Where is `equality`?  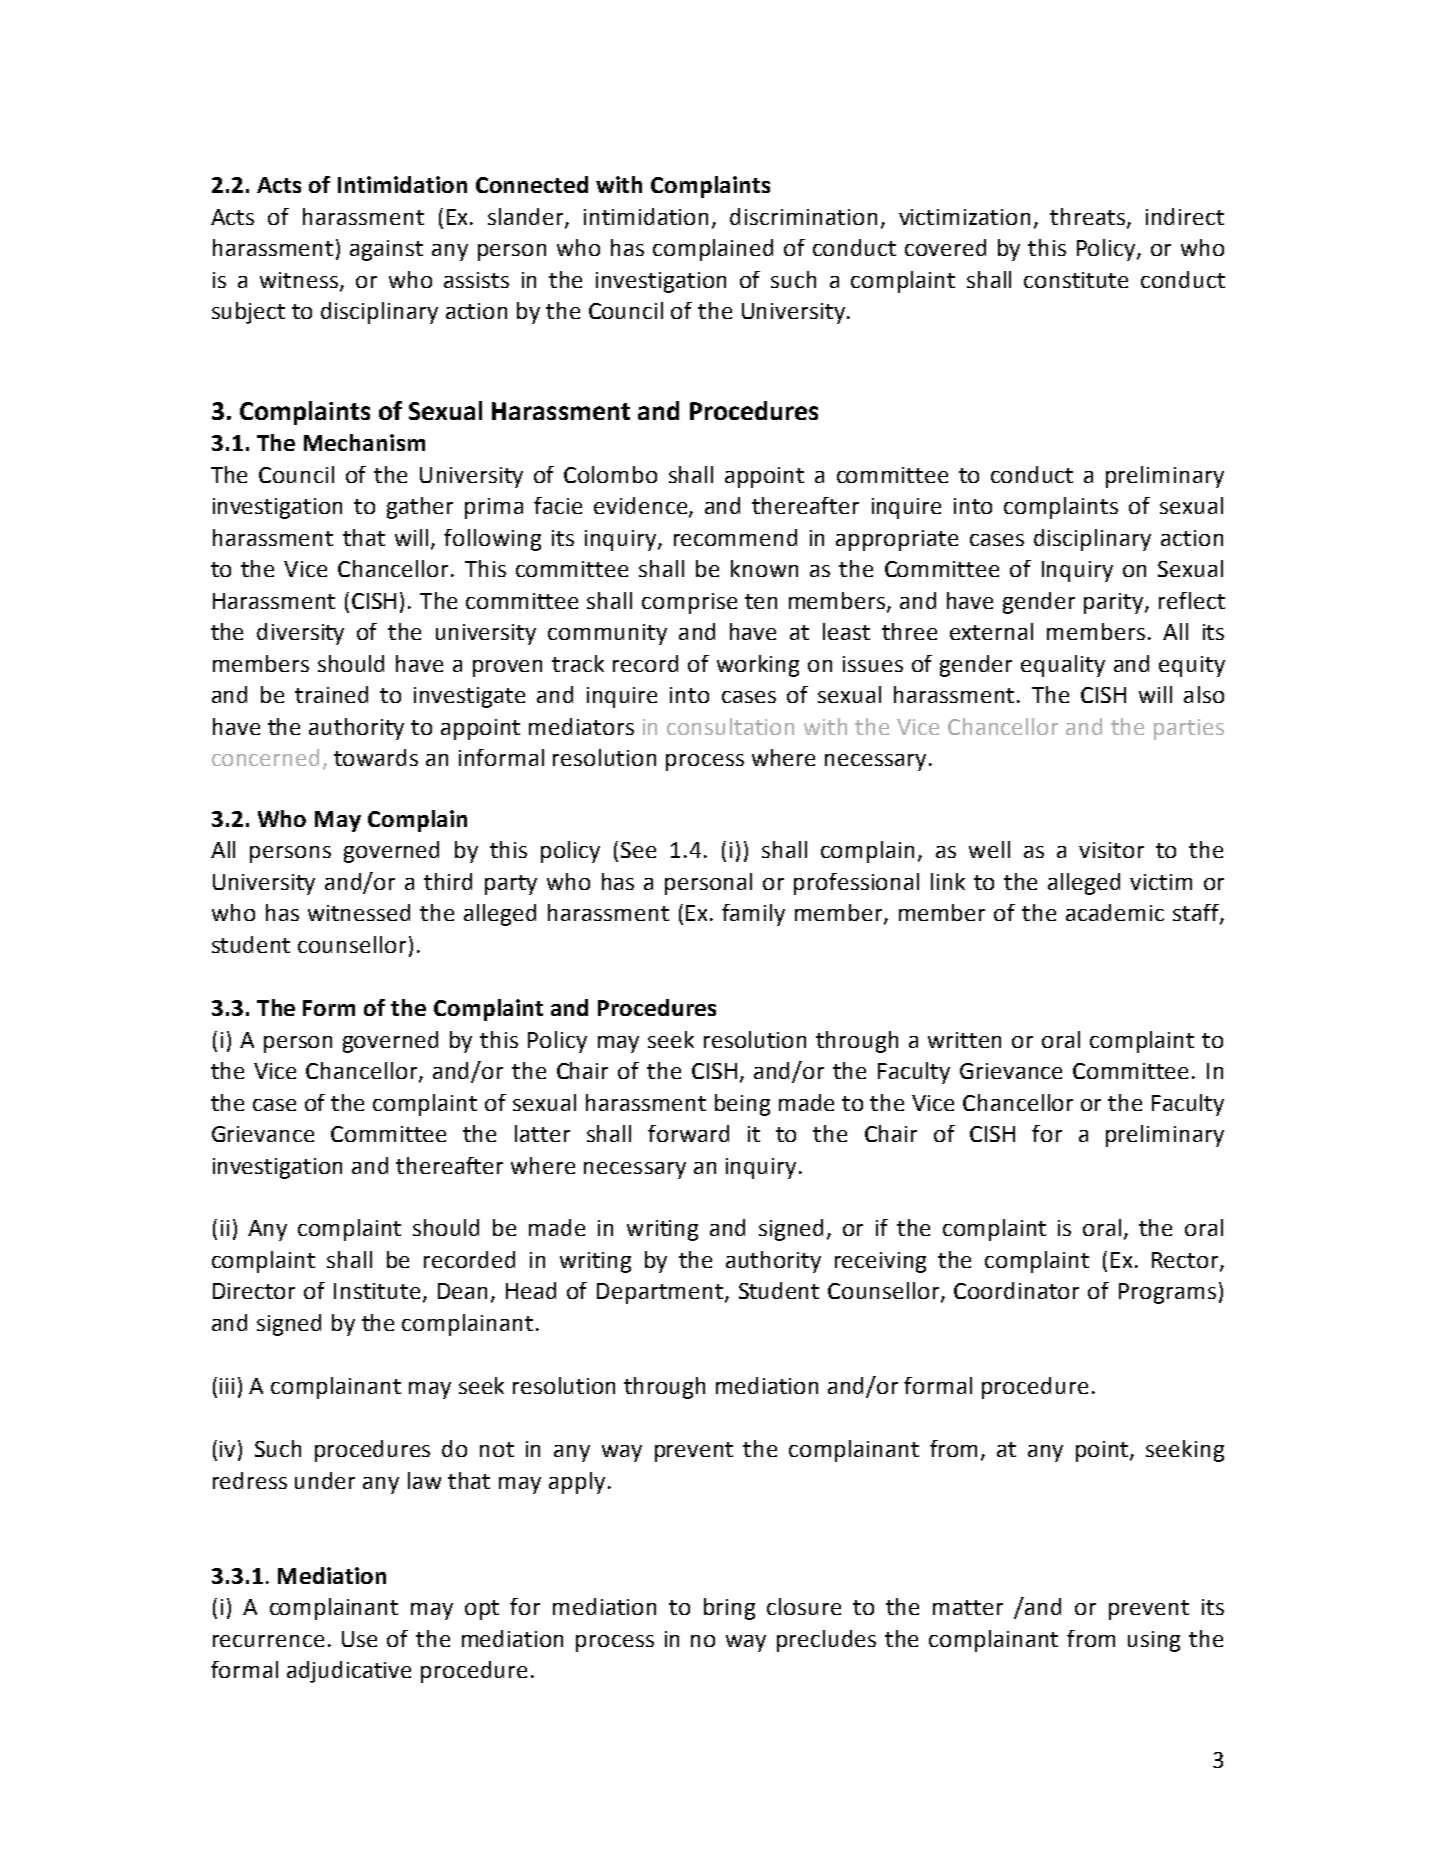 equality is located at coordinates (1063, 666).
